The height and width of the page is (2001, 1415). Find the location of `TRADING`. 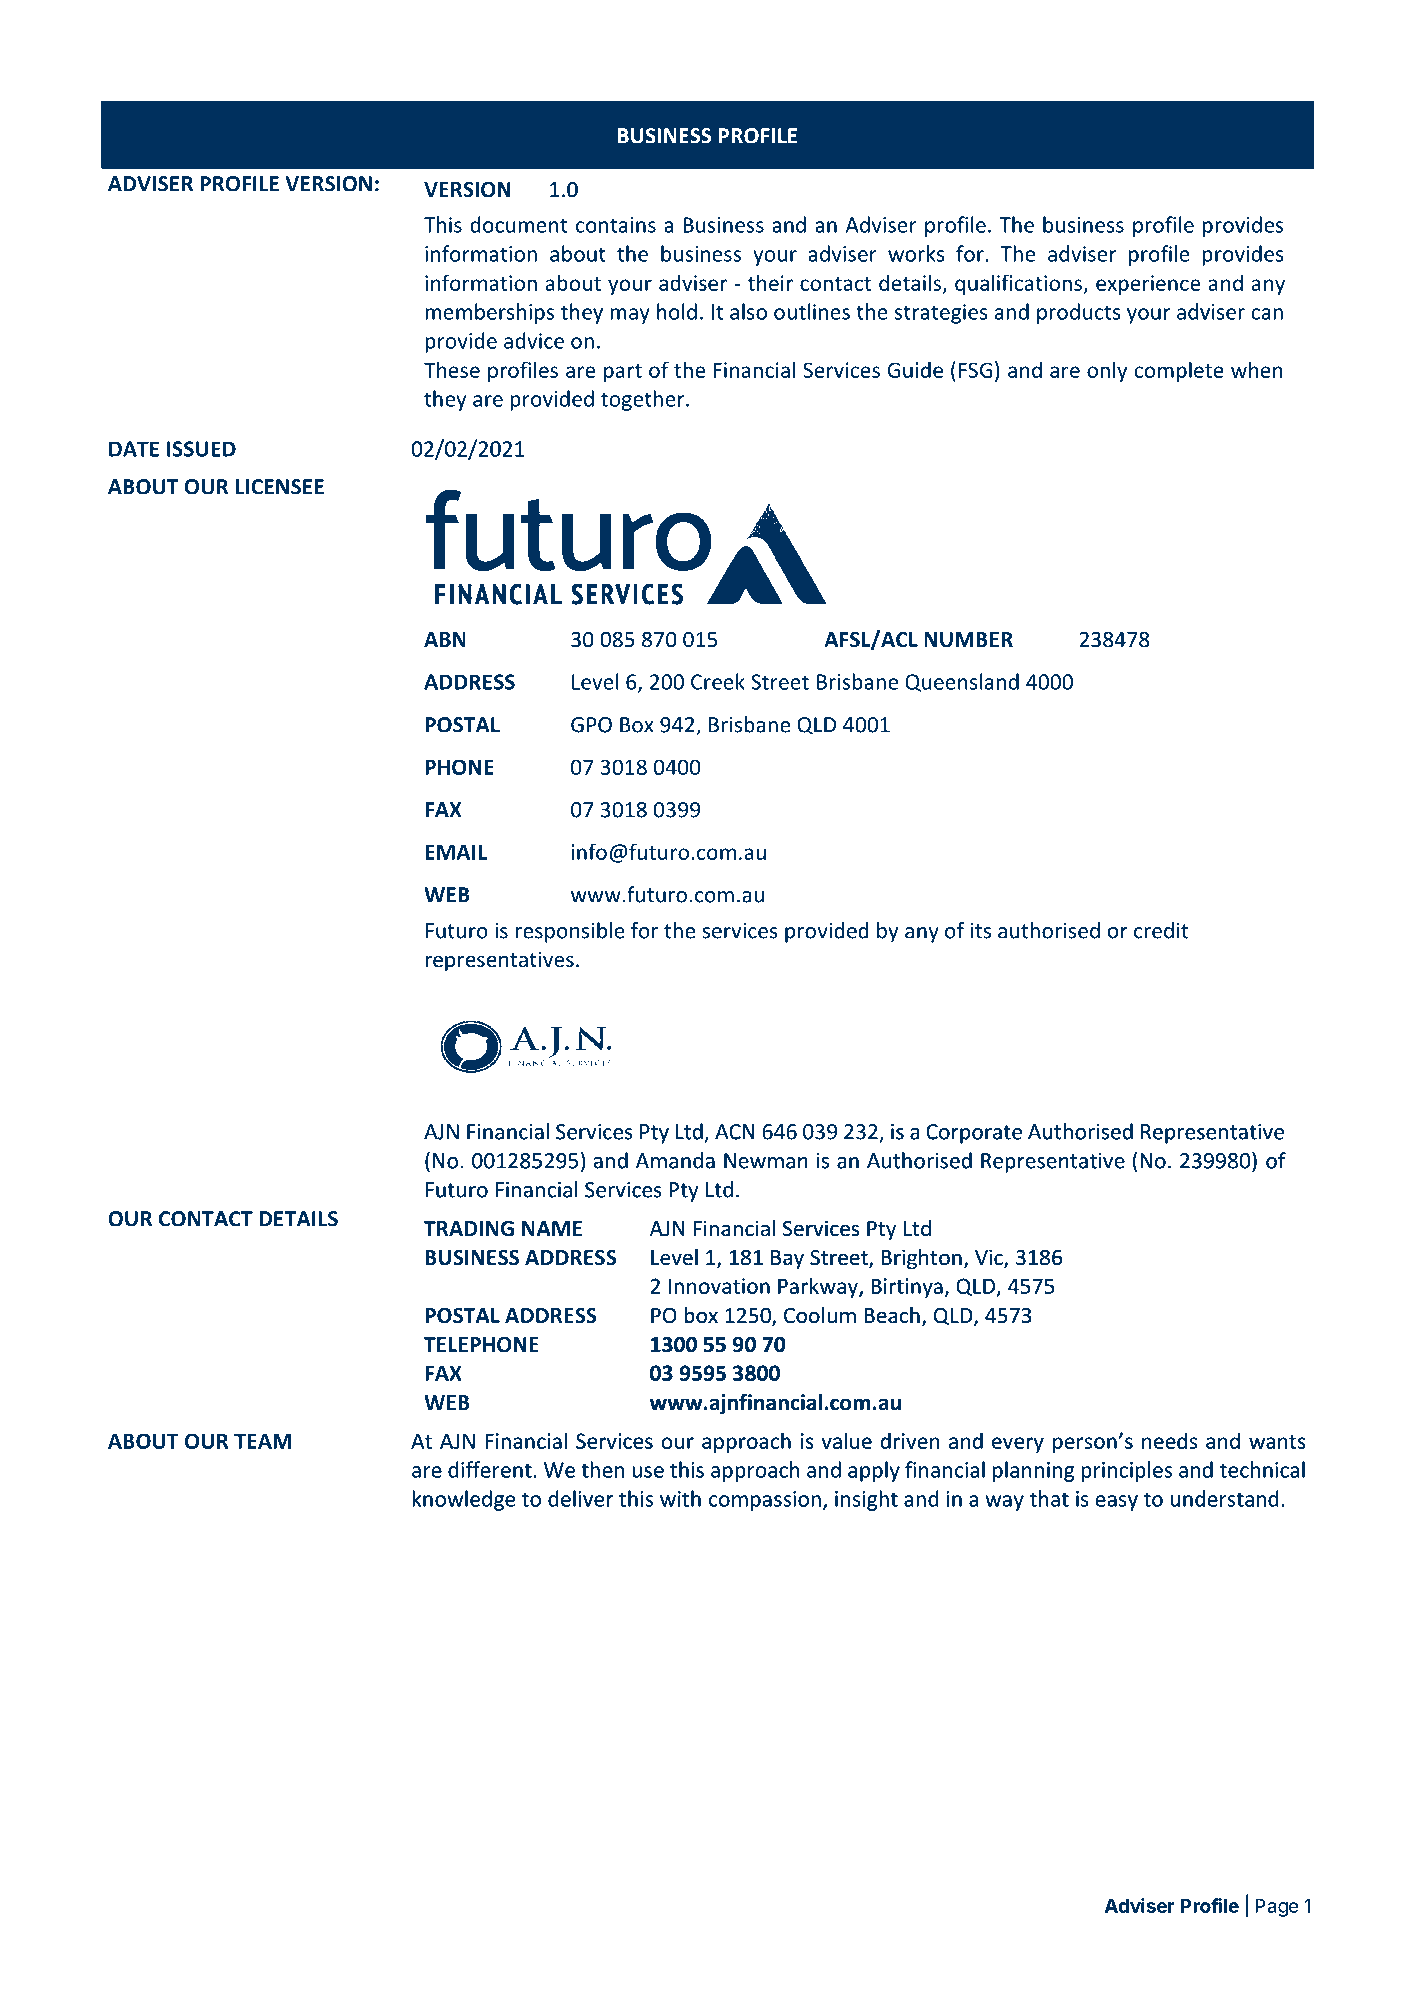

TRADING is located at coordinates (469, 1229).
